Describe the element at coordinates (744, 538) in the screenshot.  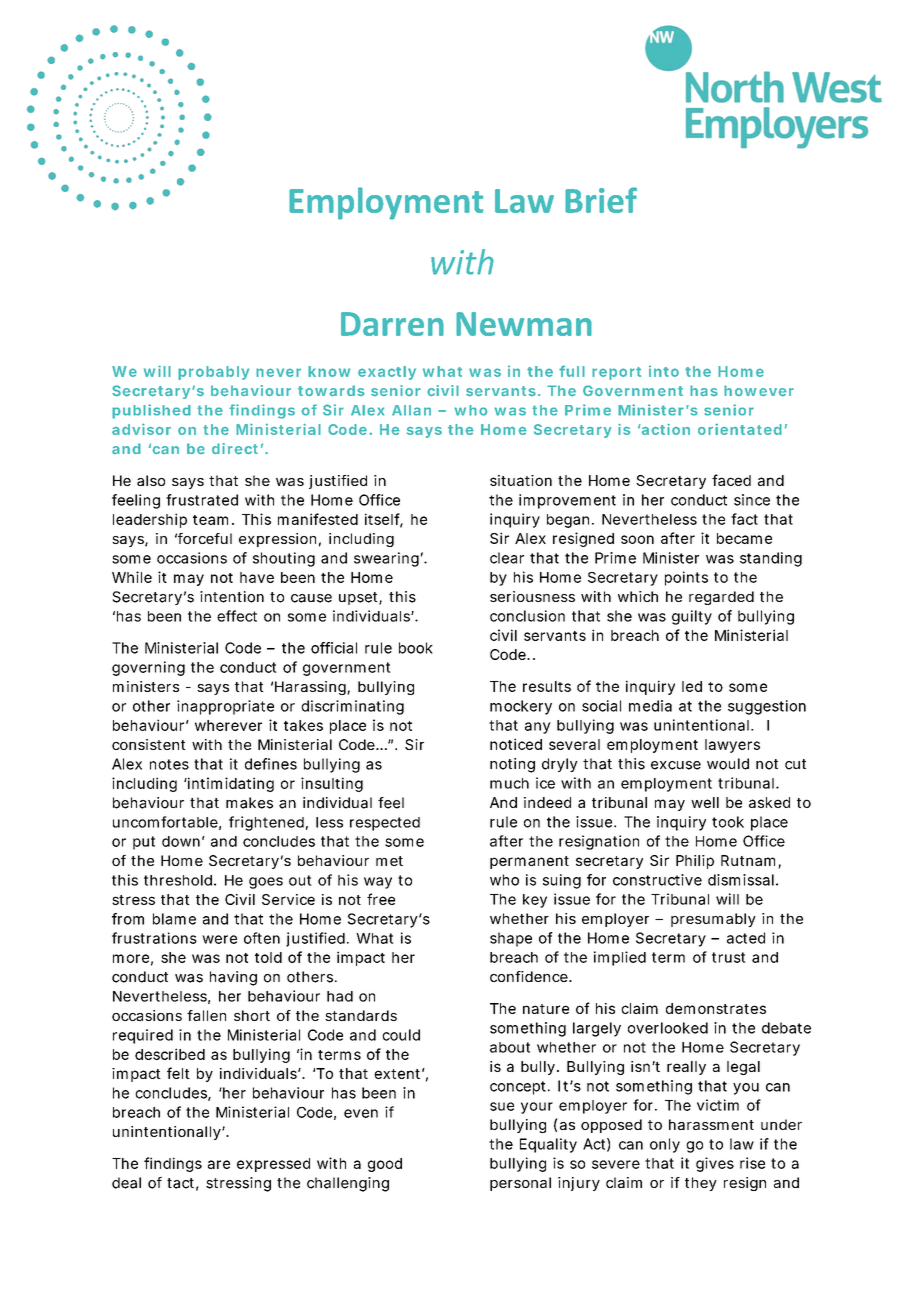
I see `became` at that location.
